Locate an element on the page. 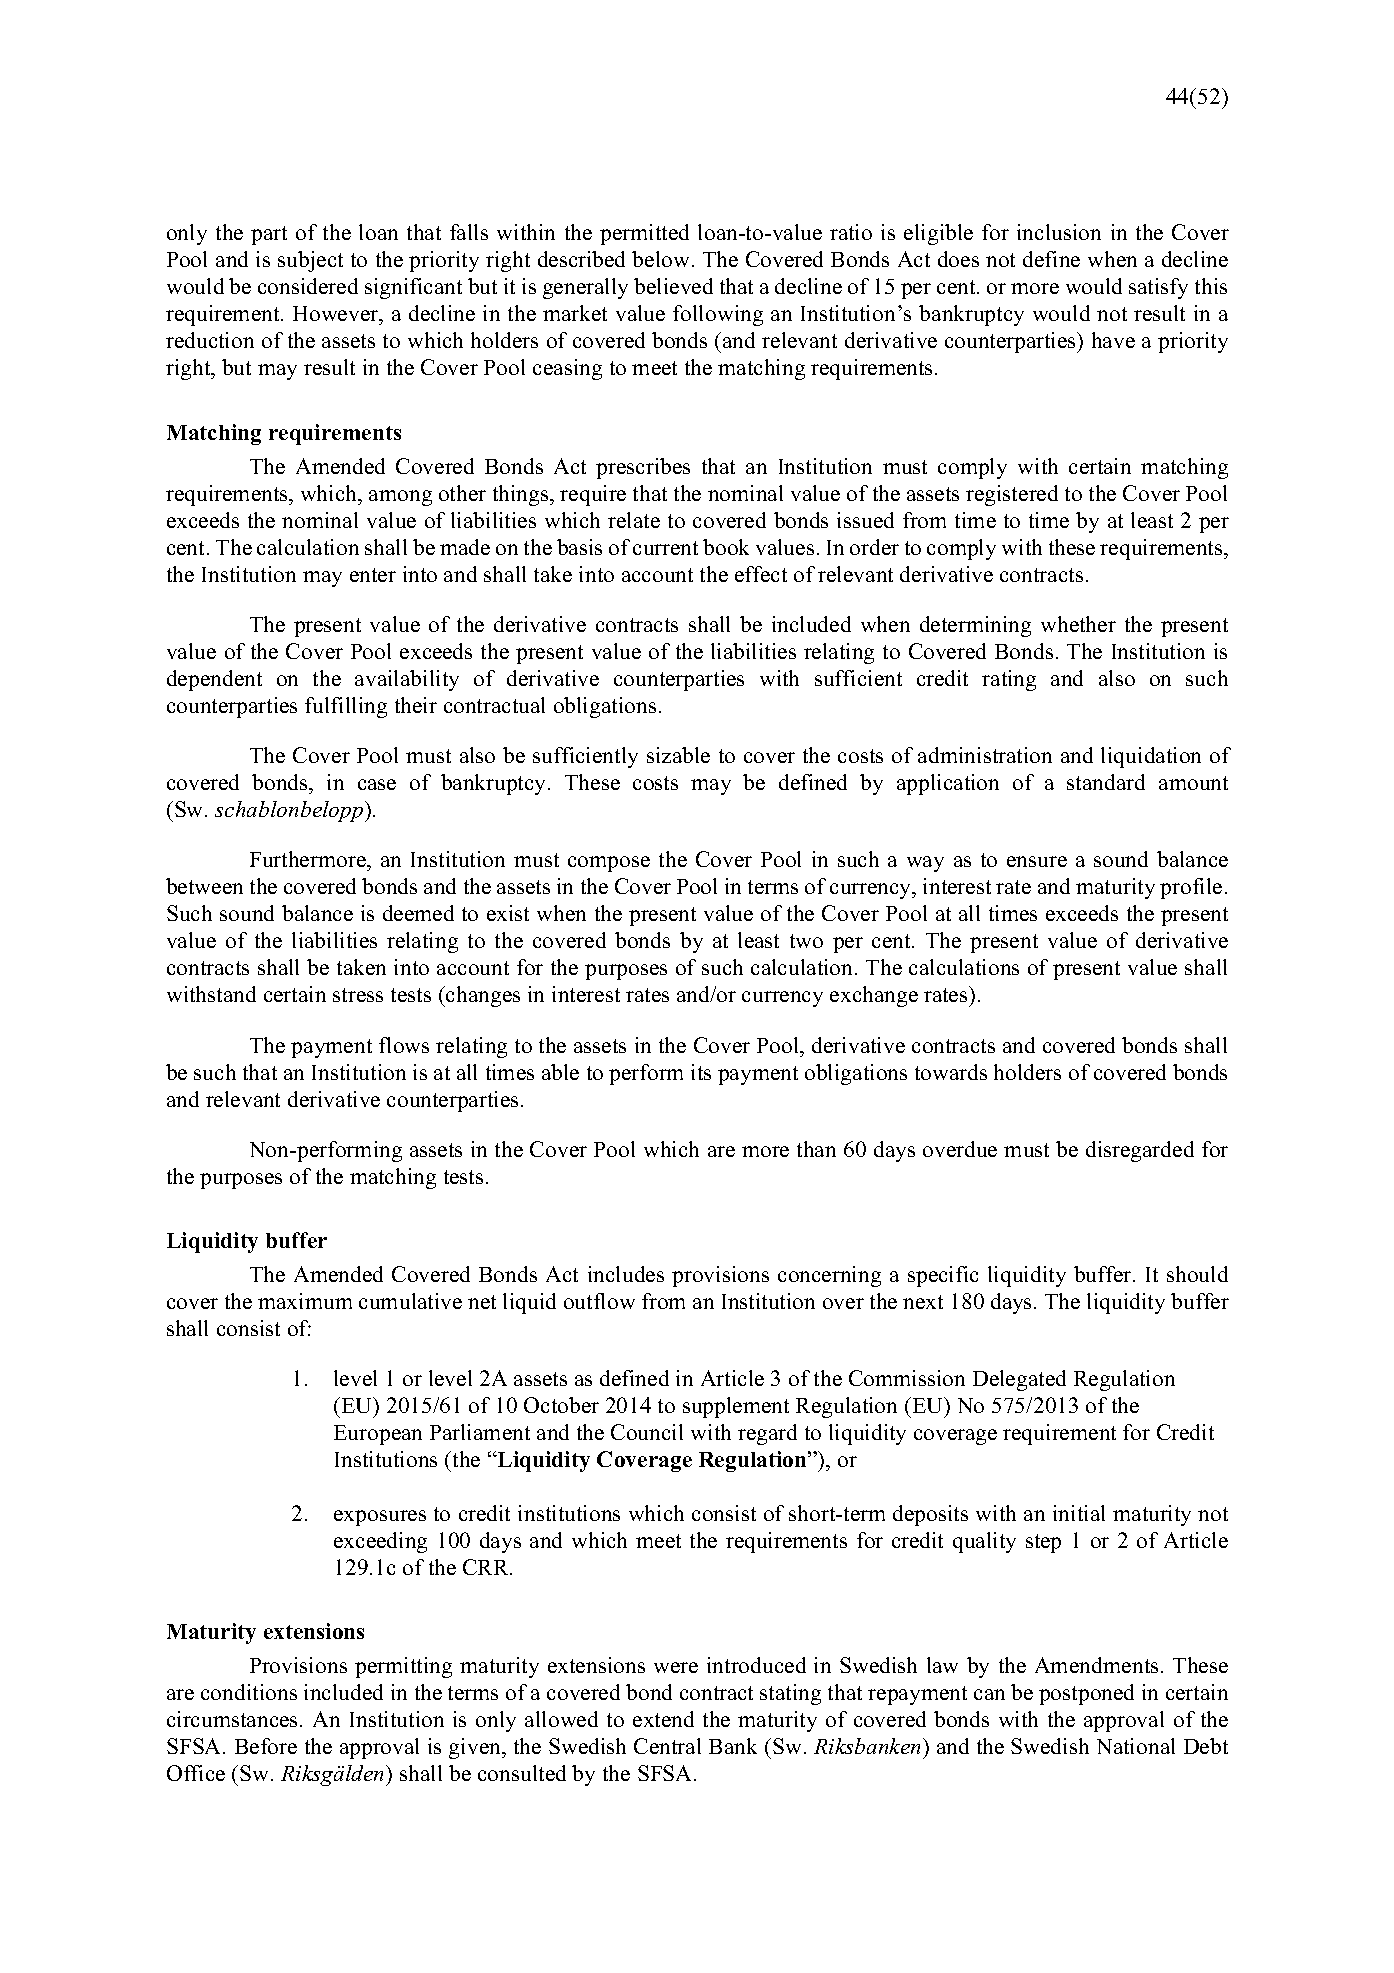  standard is located at coordinates (1106, 782).
